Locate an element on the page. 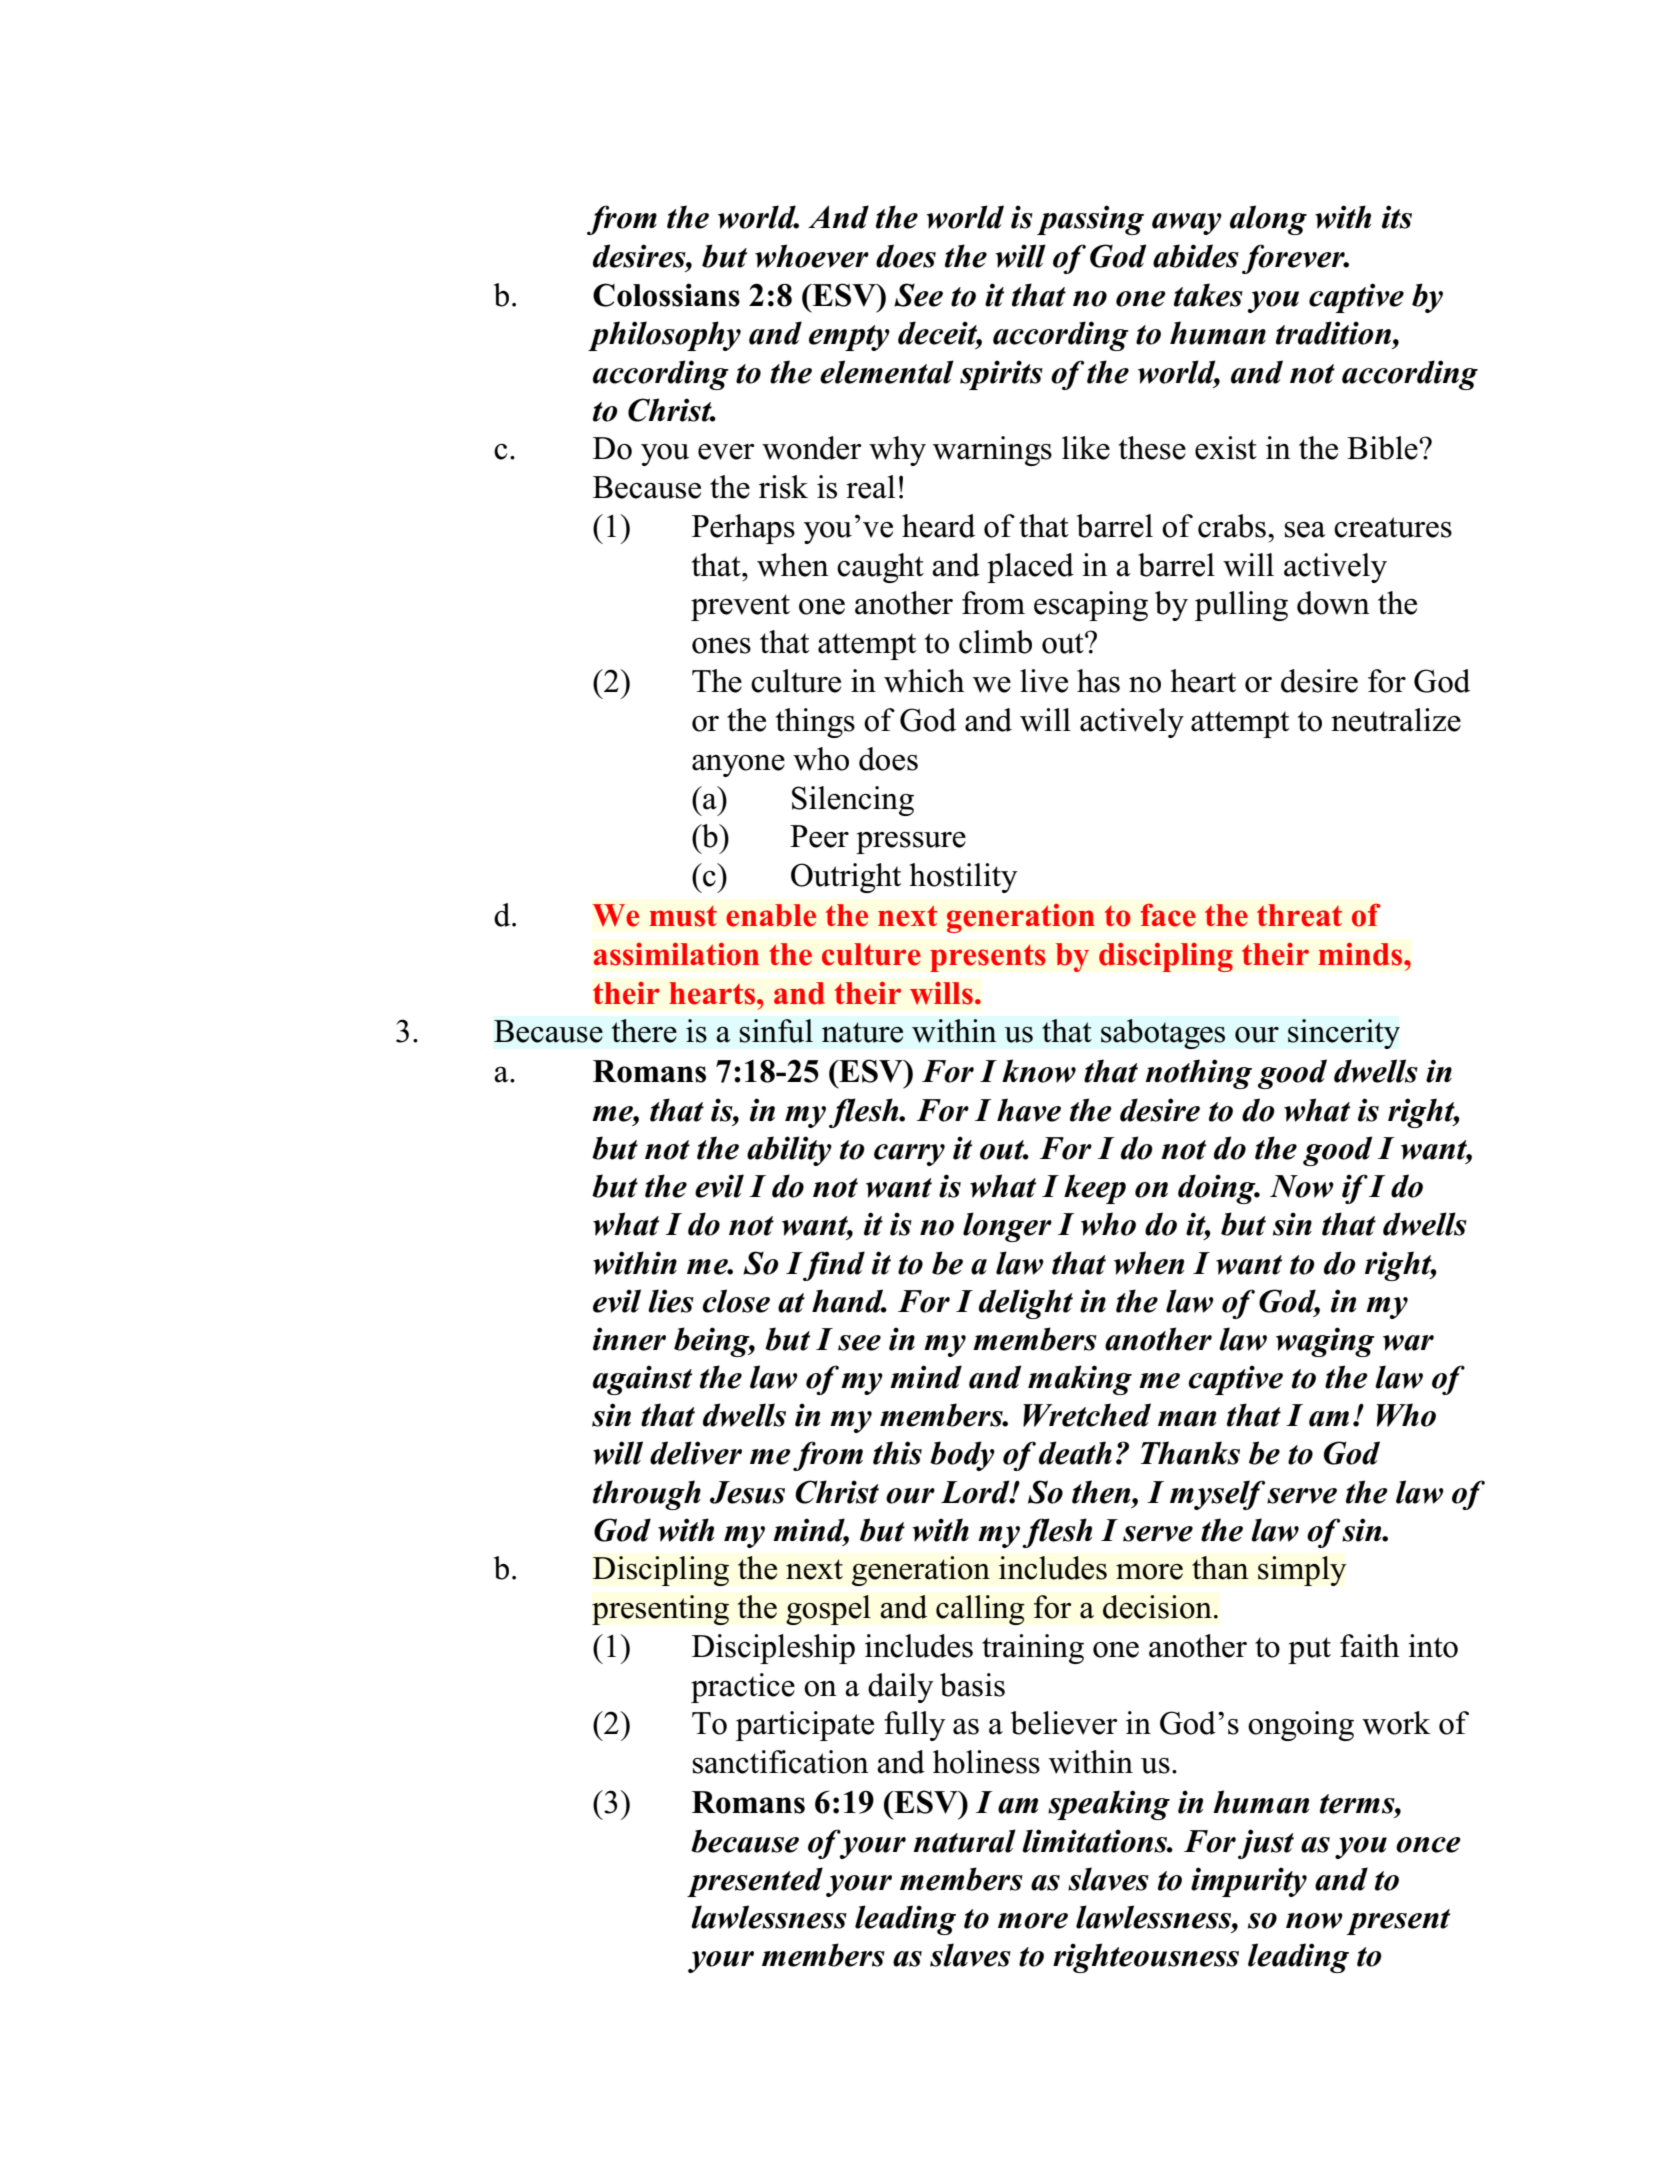 The height and width of the image is (2173, 1679). down is located at coordinates (1333, 603).
